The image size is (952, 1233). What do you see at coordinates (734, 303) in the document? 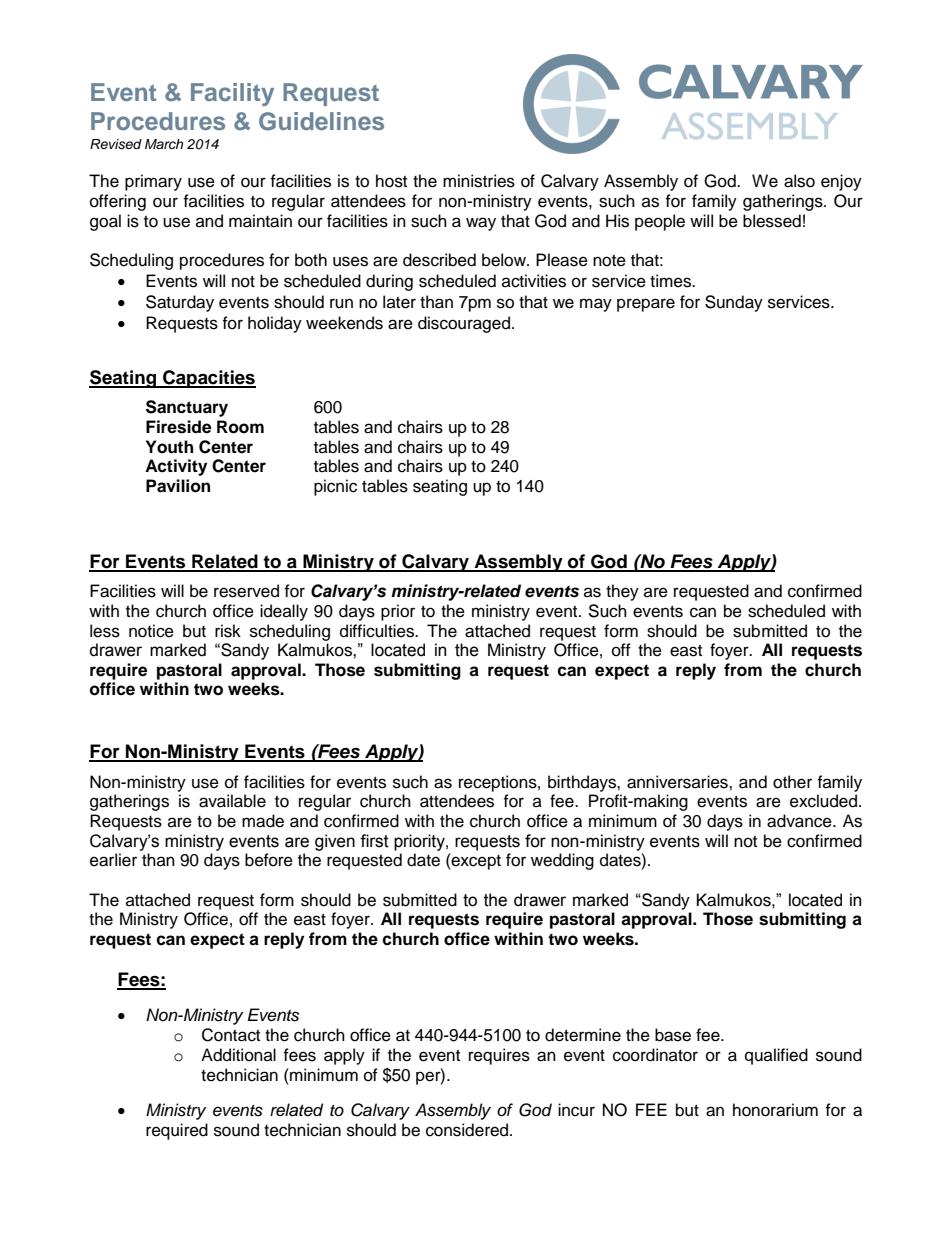
I see `Sunday` at bounding box center [734, 303].
